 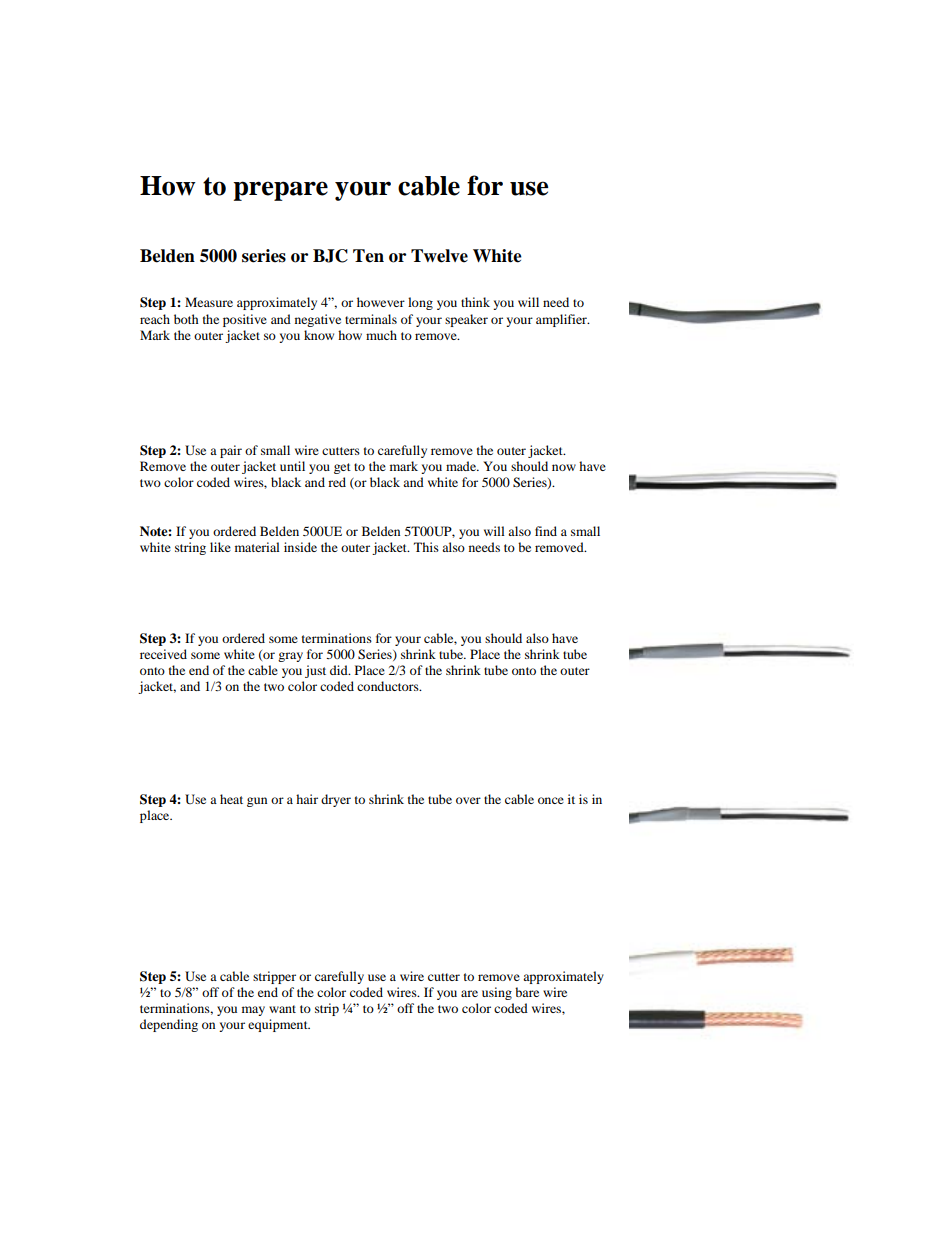 I want to click on depending, so click(x=169, y=1025).
